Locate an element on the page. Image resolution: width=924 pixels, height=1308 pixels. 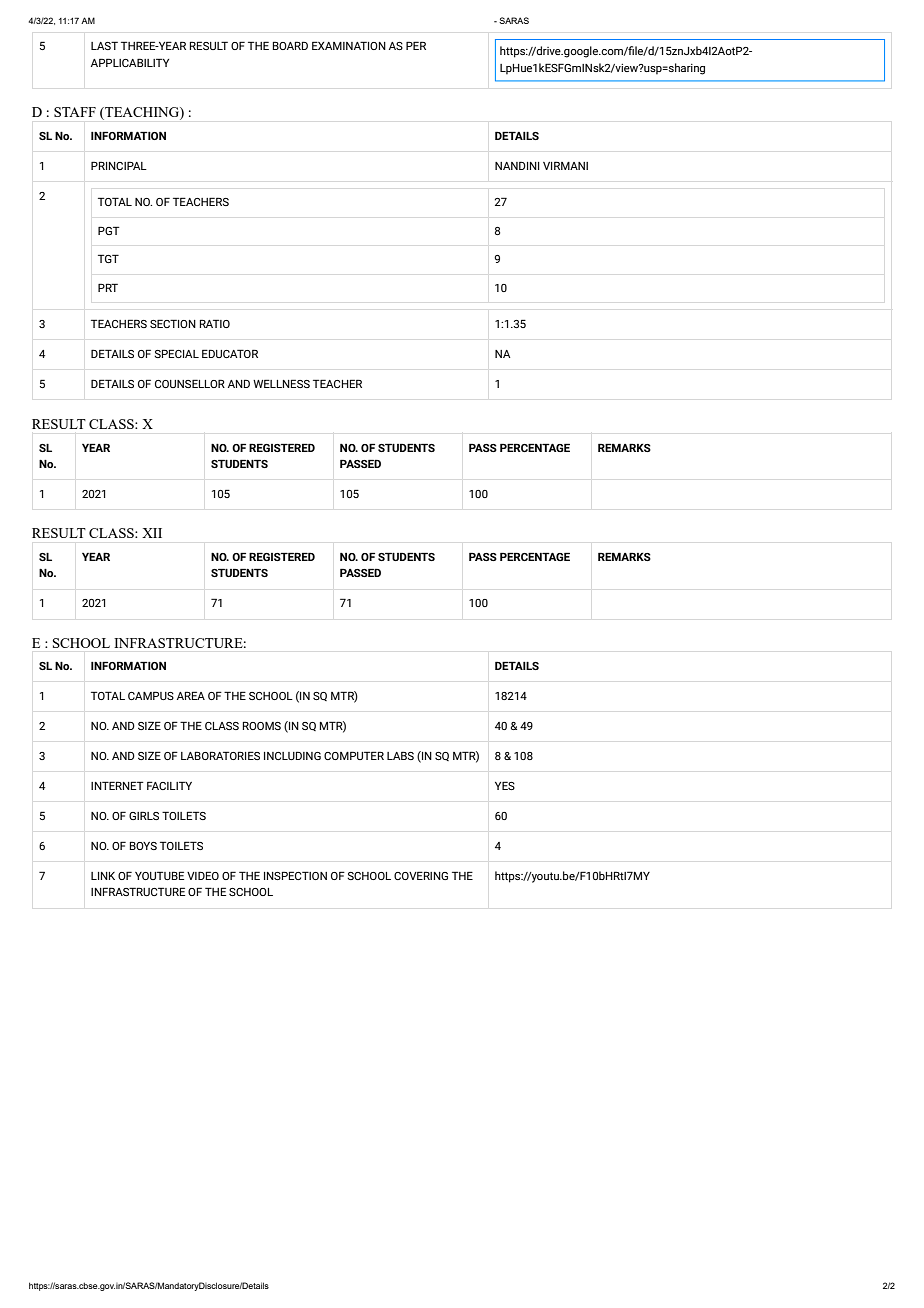
APPLICABILITY is located at coordinates (130, 62).
